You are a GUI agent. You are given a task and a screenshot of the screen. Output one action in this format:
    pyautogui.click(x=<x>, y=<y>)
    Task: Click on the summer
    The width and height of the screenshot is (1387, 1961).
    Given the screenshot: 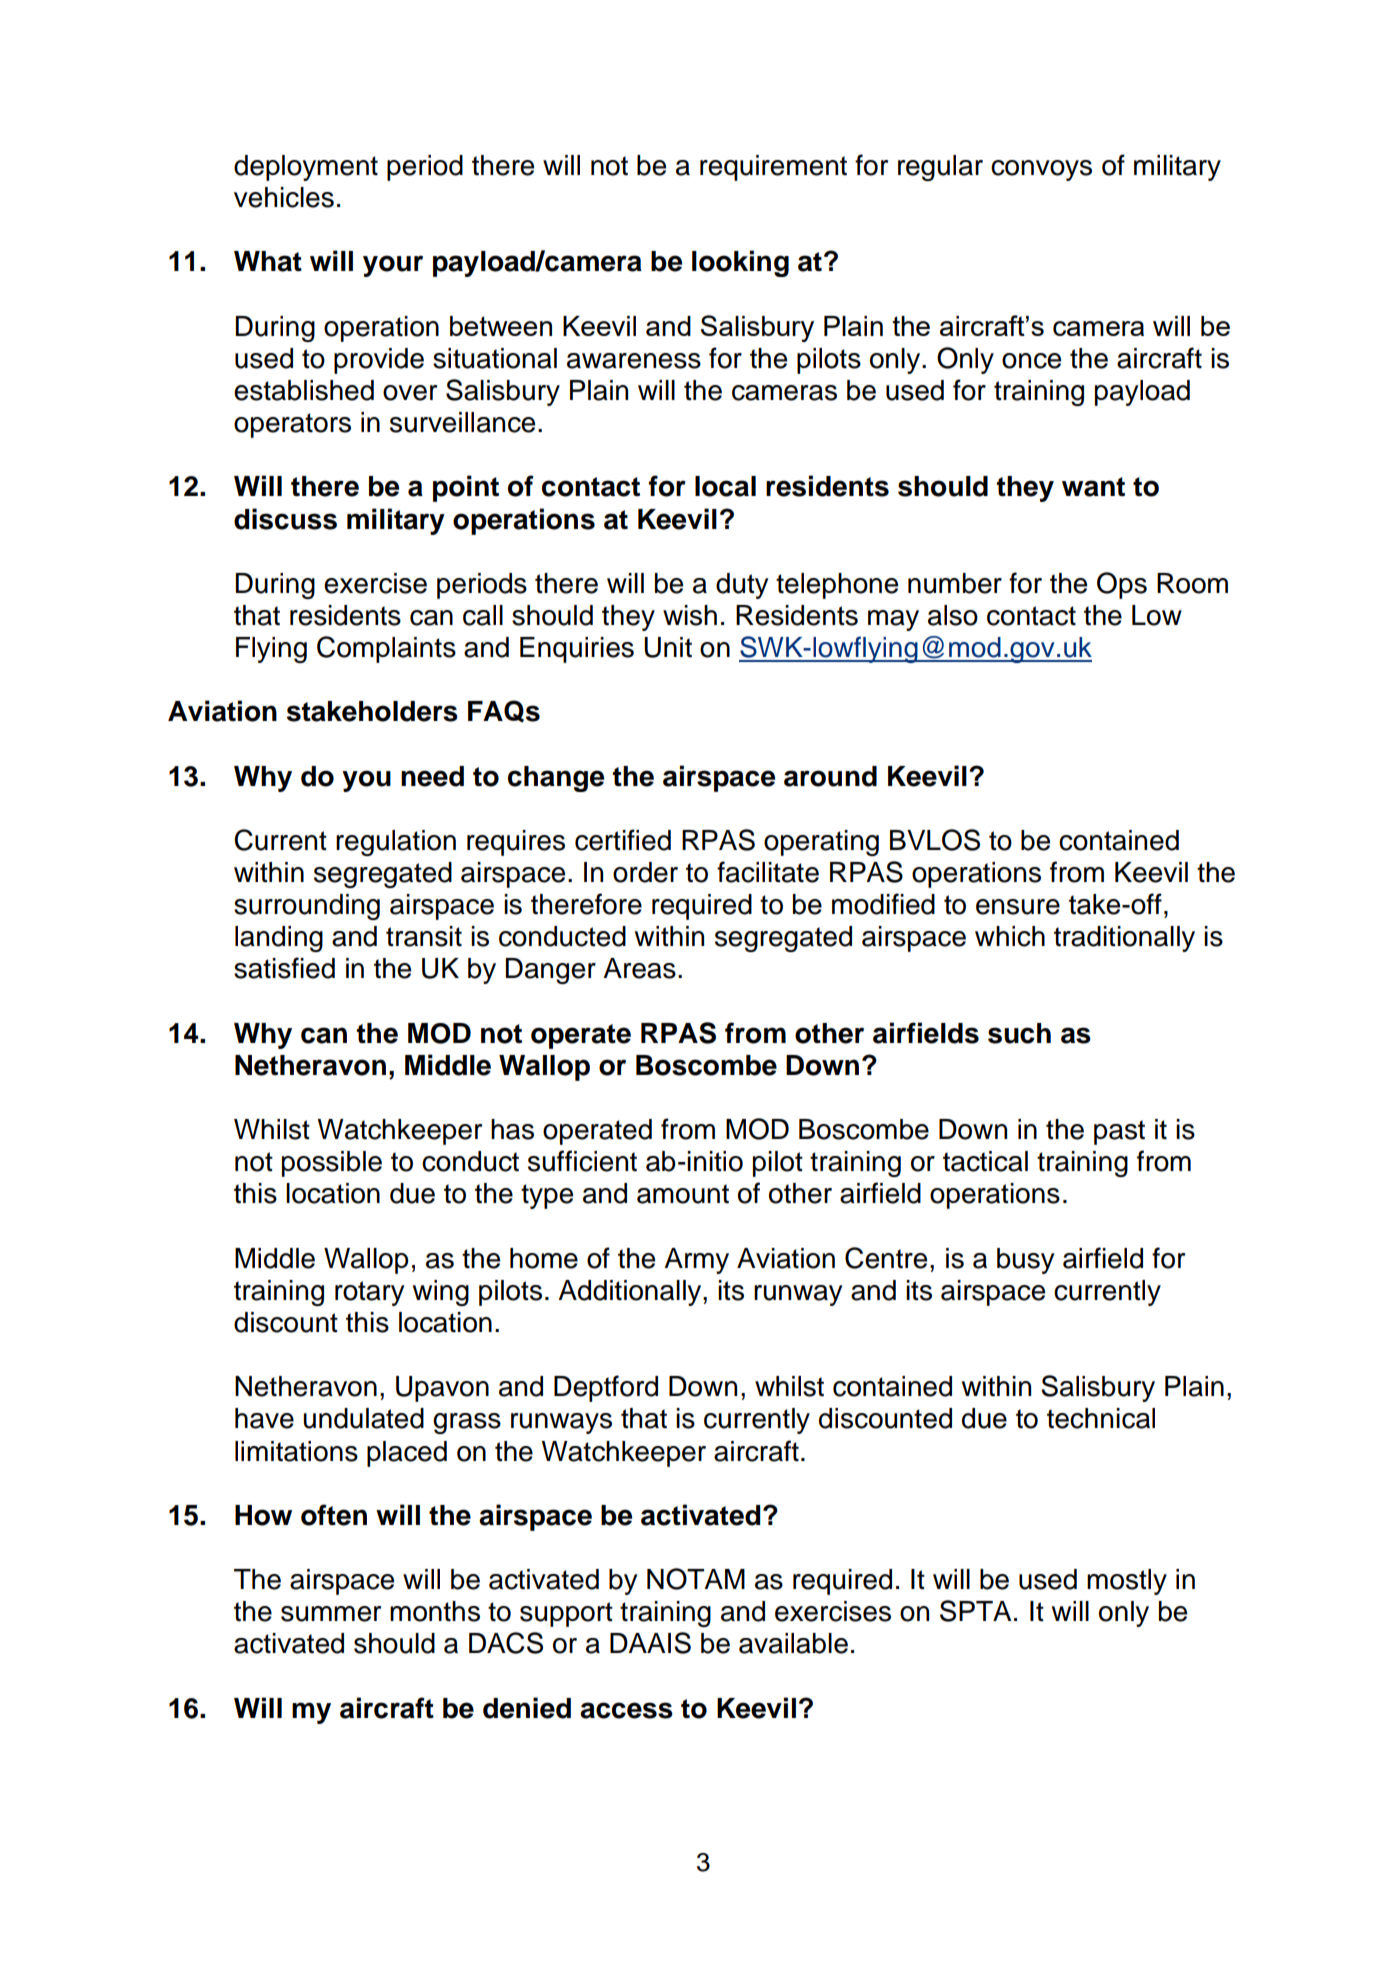 What is the action you would take?
    pyautogui.click(x=331, y=1614)
